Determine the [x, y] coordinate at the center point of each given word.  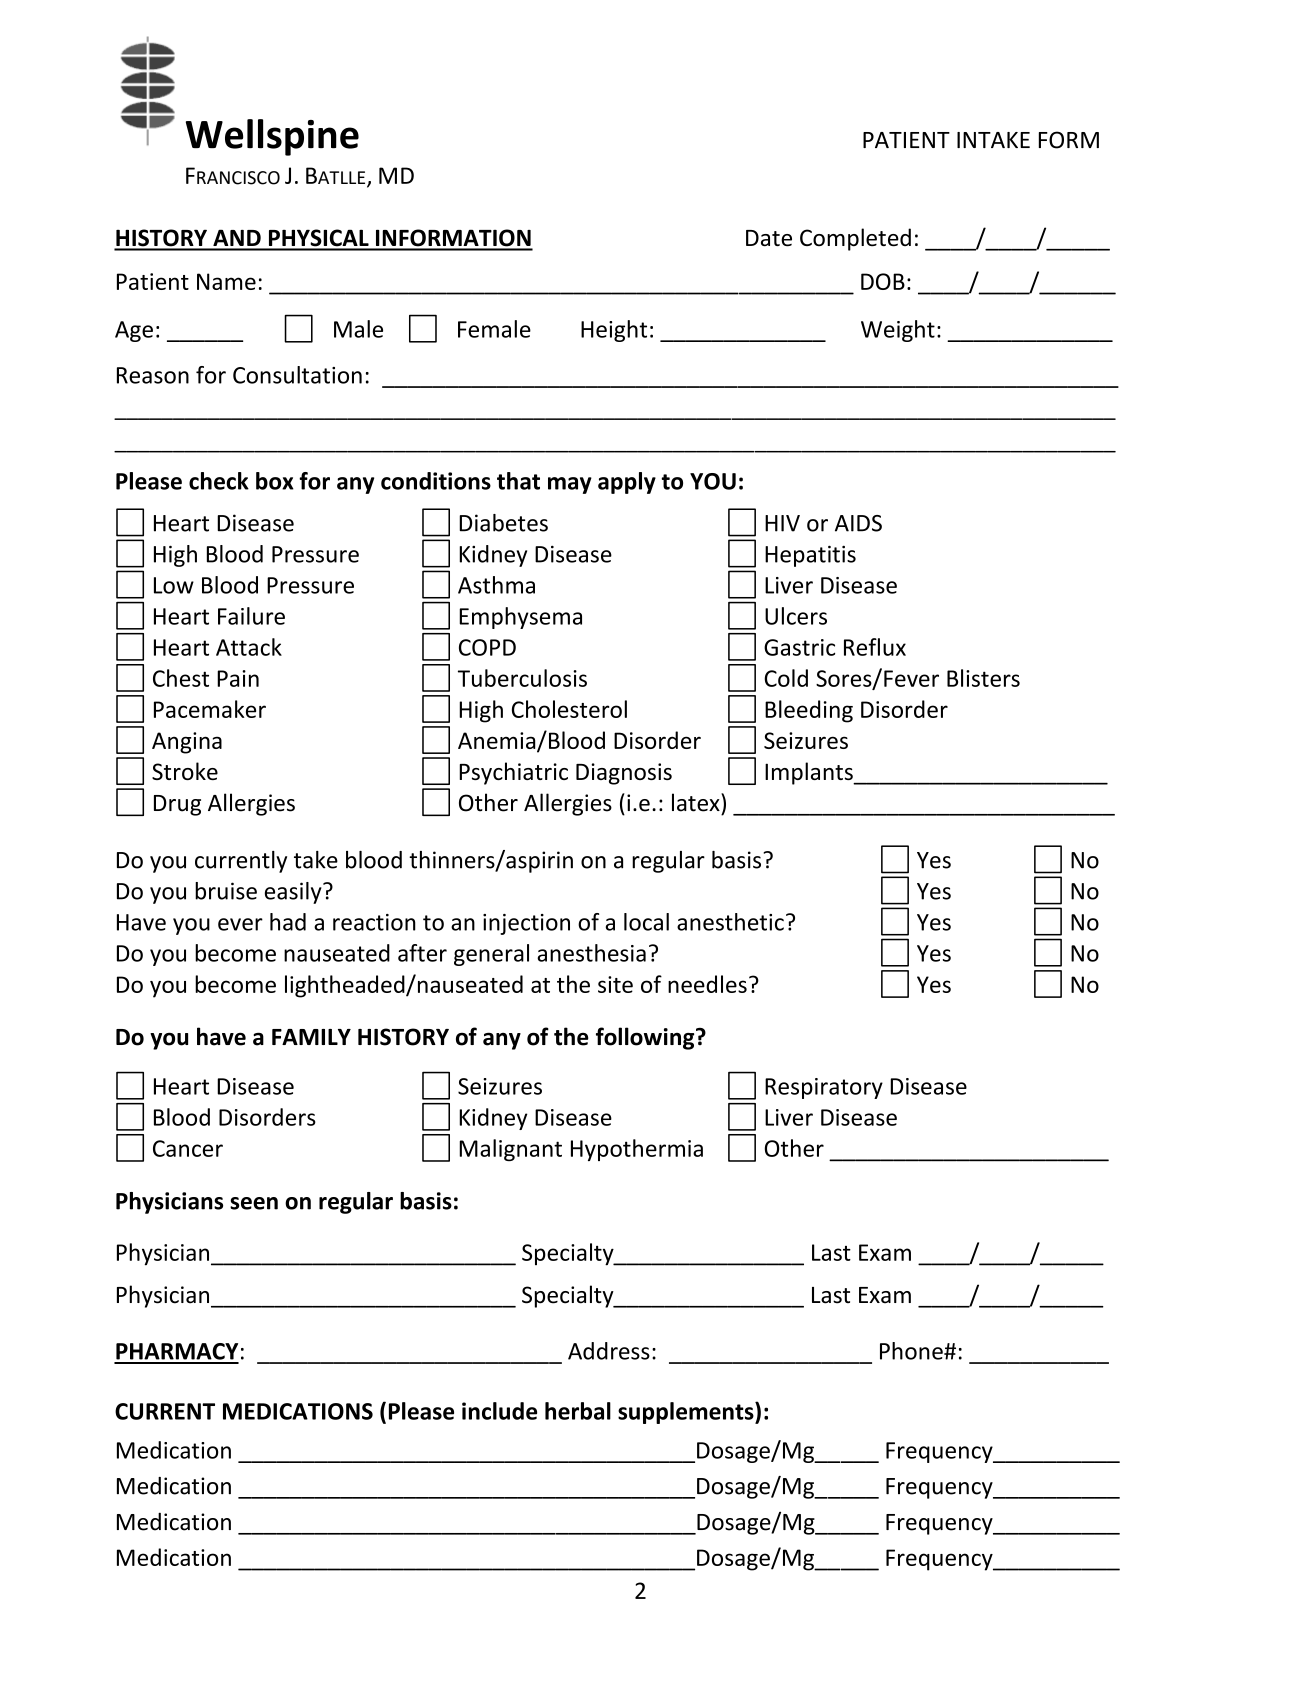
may [570, 485]
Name [226, 281]
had [288, 922]
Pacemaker [210, 709]
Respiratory [824, 1088]
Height [614, 331]
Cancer [188, 1148]
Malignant [510, 1150]
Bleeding [809, 711]
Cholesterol [569, 709]
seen [254, 1203]
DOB [883, 281]
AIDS [858, 523]
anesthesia [591, 953]
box [275, 481]
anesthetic [730, 922]
